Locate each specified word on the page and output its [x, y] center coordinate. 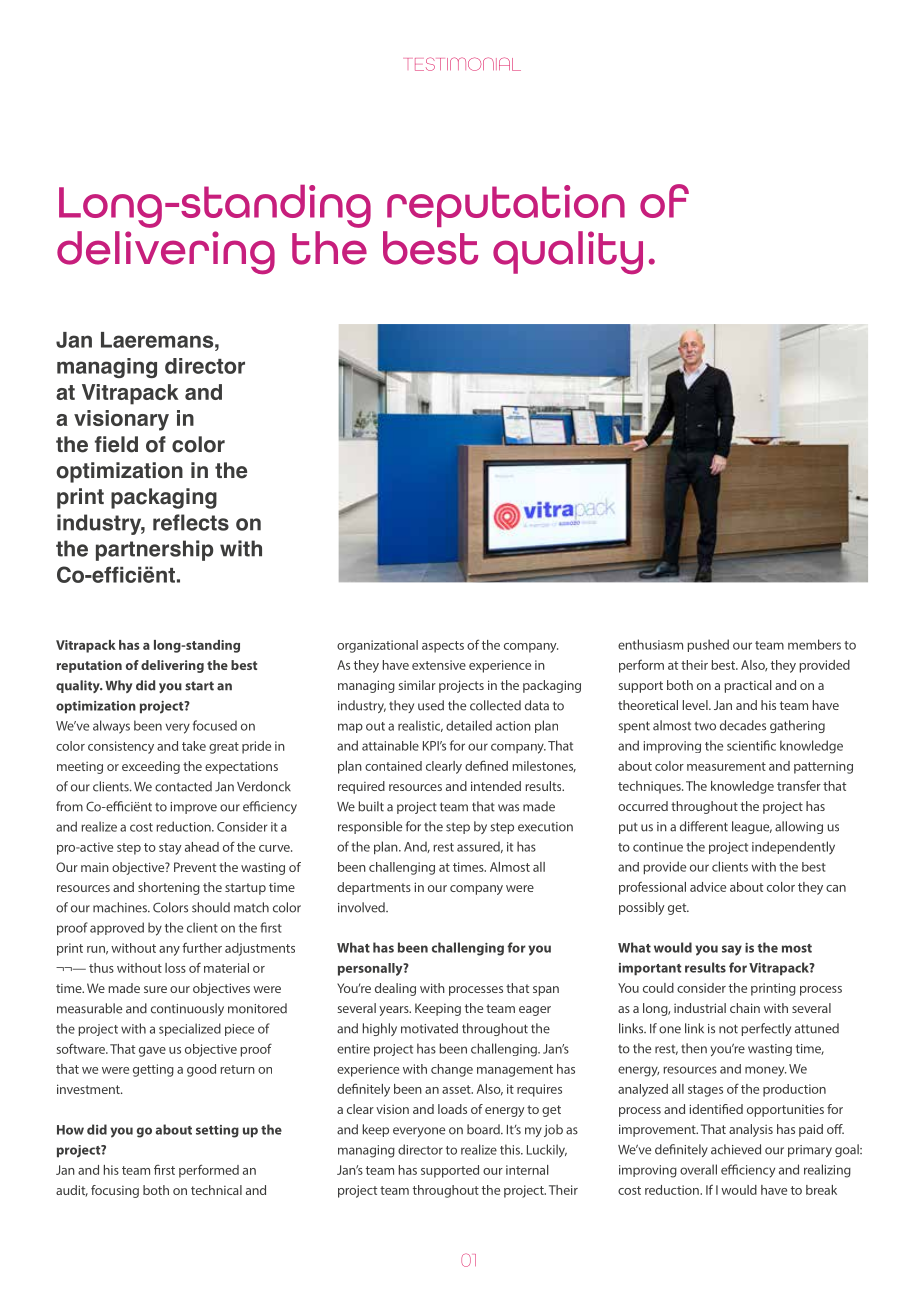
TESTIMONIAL [464, 64]
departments [374, 888]
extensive [439, 665]
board [484, 1129]
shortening [169, 888]
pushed [708, 645]
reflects [191, 522]
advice [708, 887]
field [116, 444]
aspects [443, 647]
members [814, 644]
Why [118, 686]
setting [217, 1131]
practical [747, 686]
